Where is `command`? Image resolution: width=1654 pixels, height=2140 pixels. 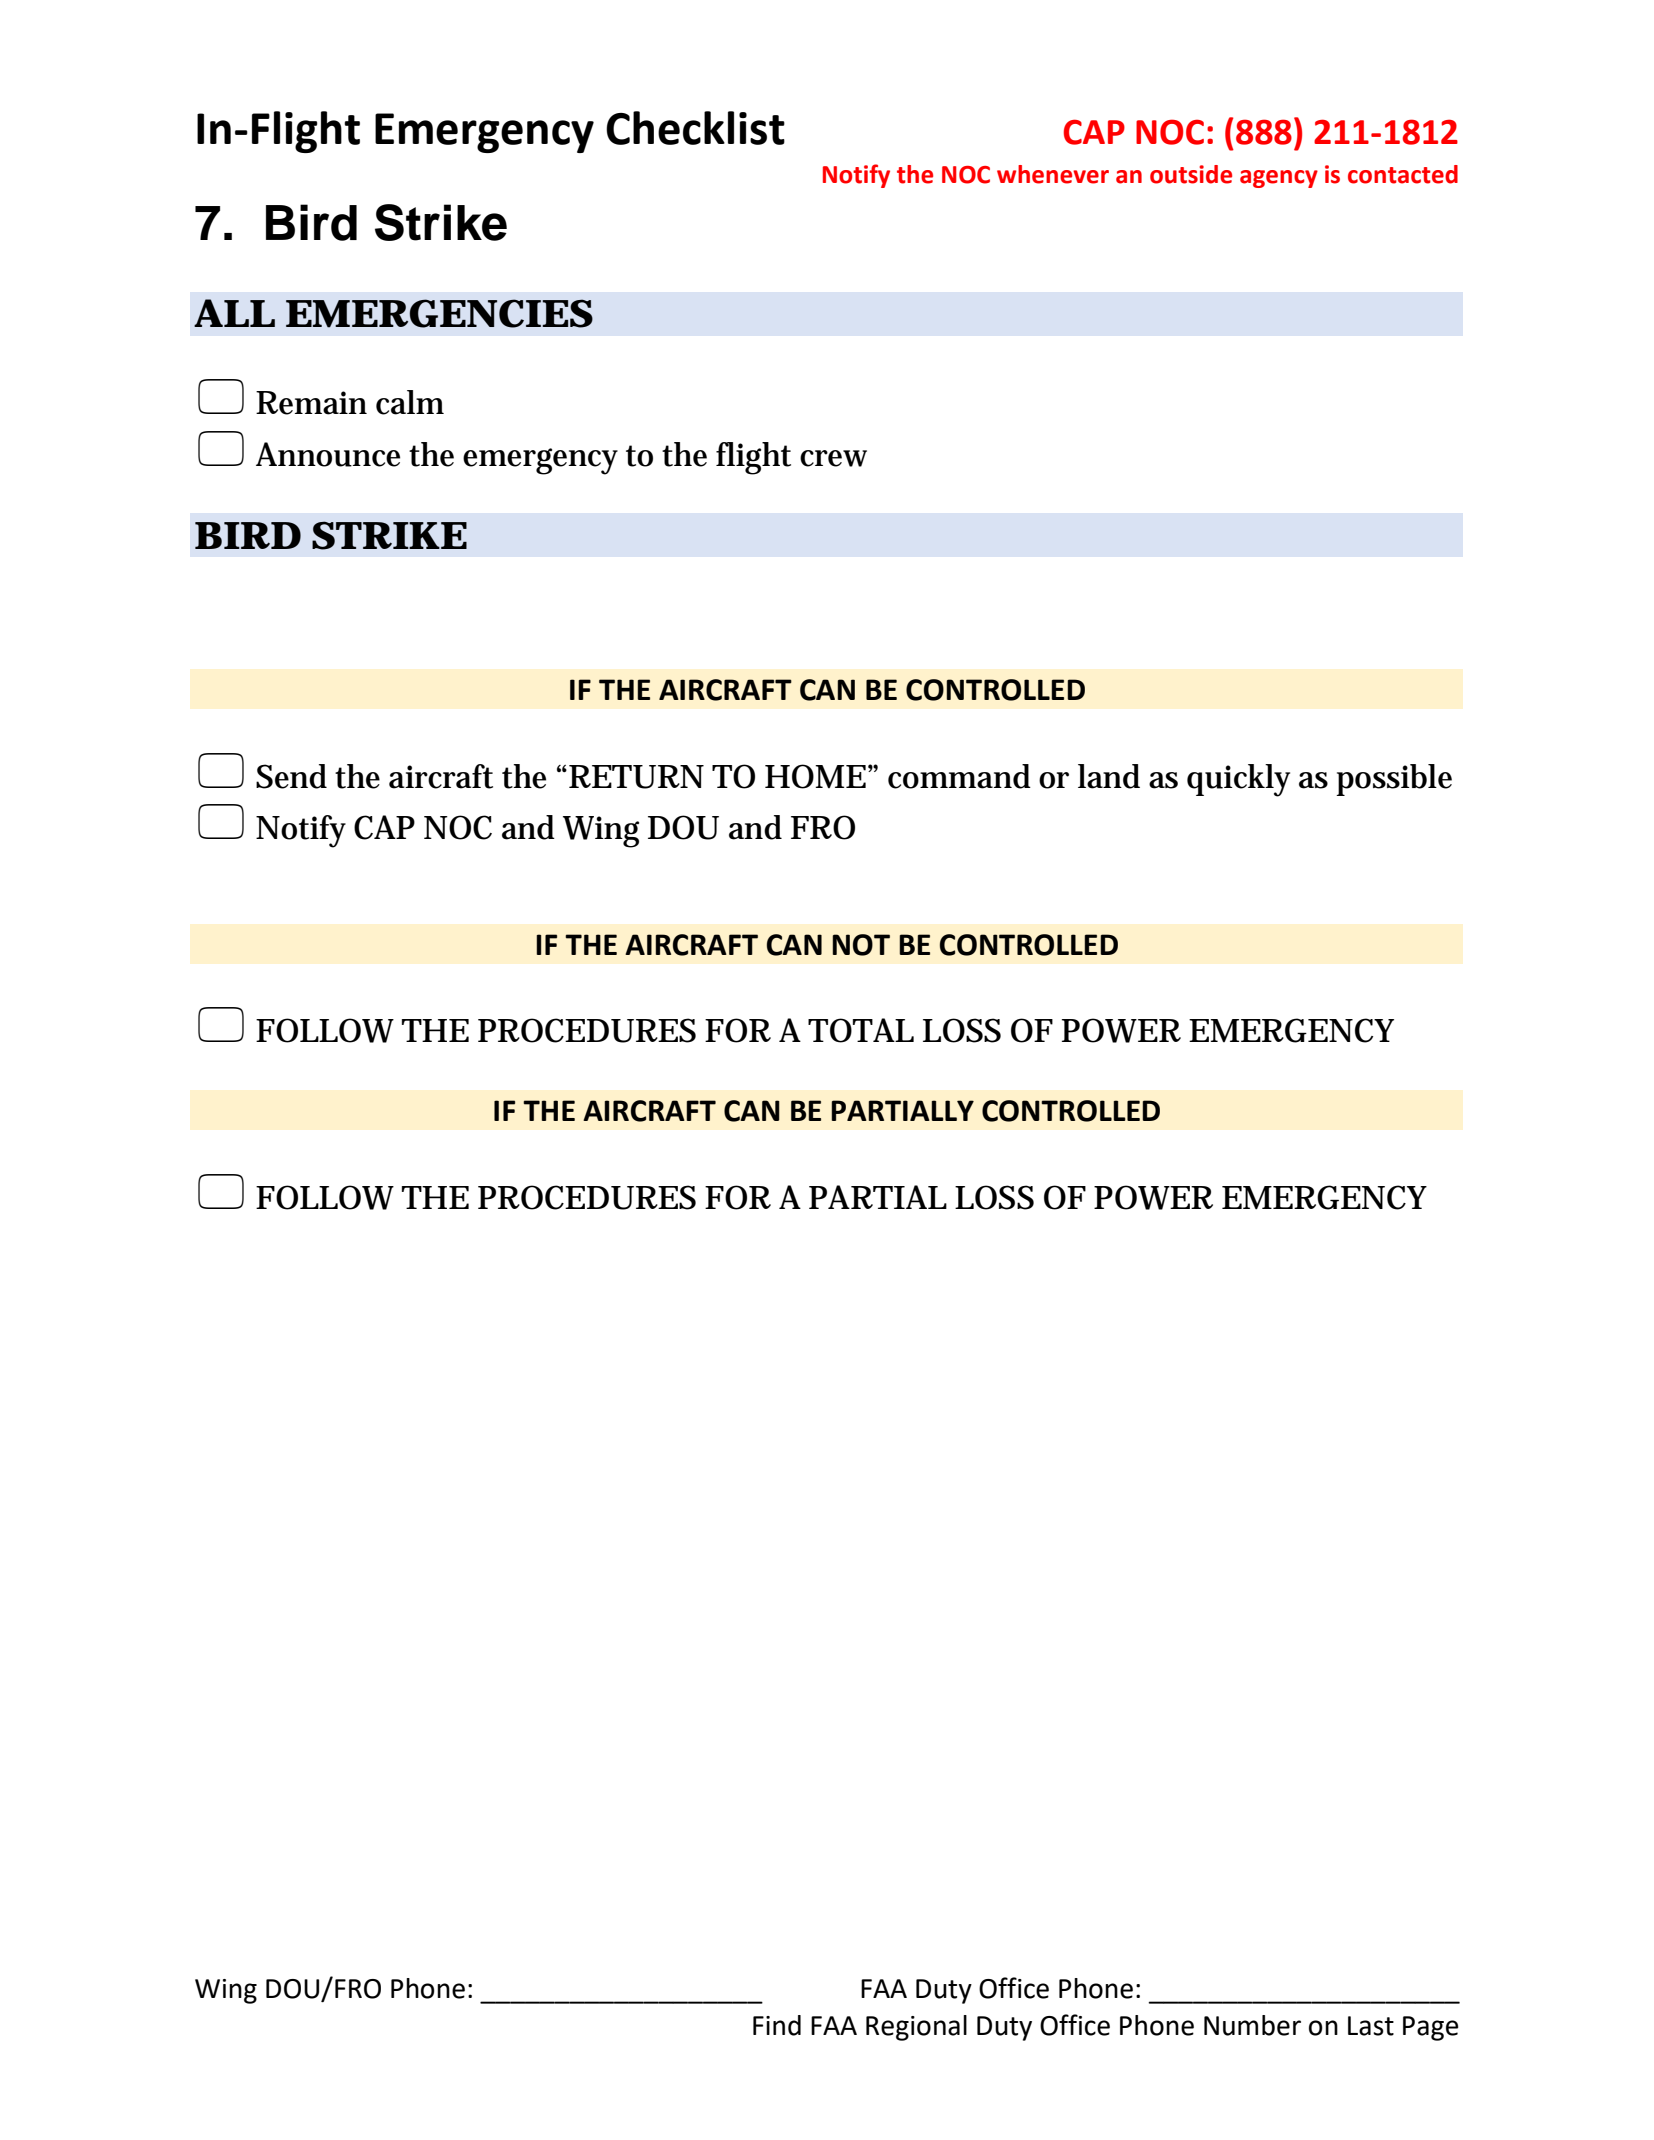
command is located at coordinates (959, 776).
